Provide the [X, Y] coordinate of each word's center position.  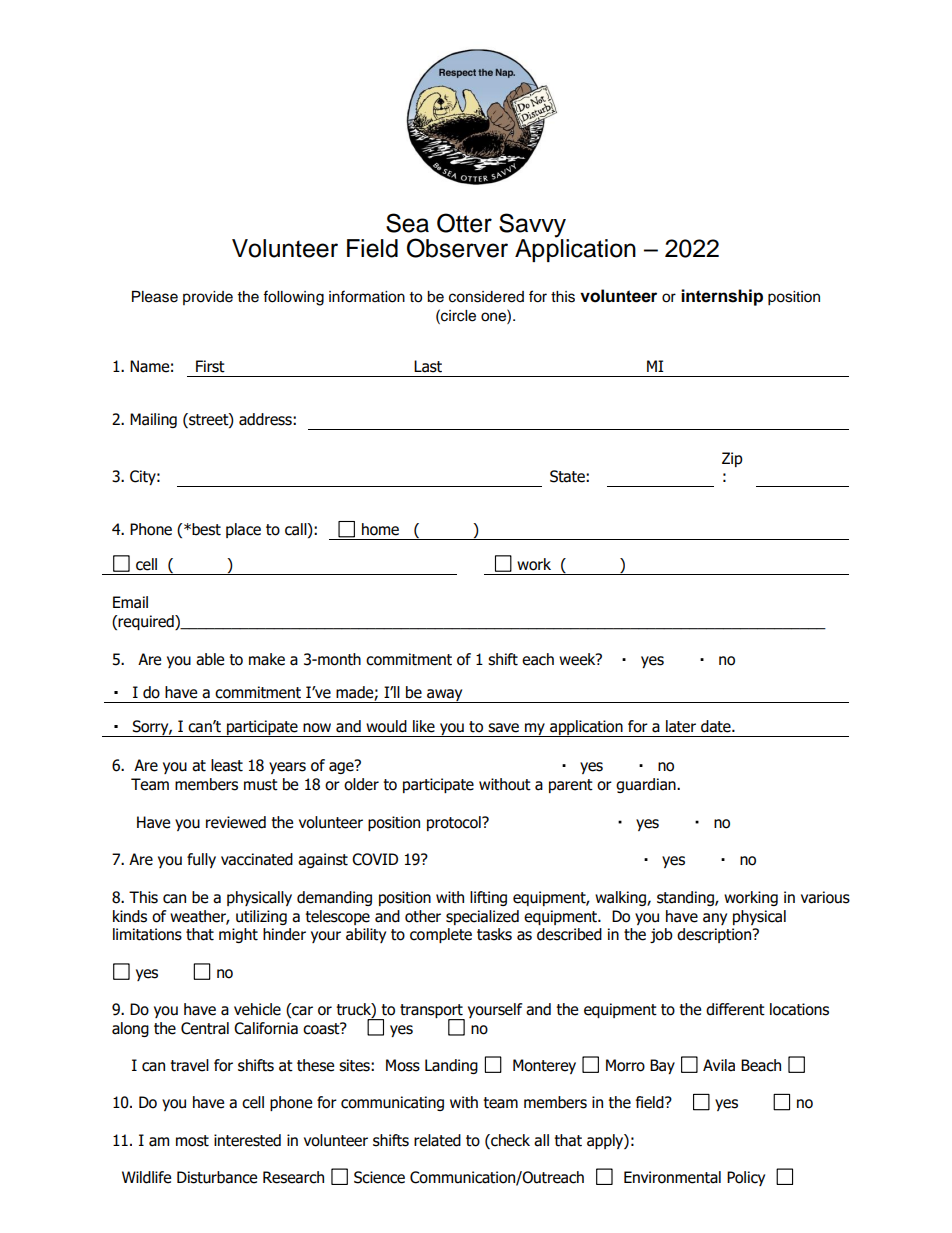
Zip [732, 459]
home [380, 529]
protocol [455, 823]
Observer [457, 248]
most [192, 1141]
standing [686, 898]
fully [201, 860]
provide [208, 298]
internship [722, 297]
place [243, 530]
